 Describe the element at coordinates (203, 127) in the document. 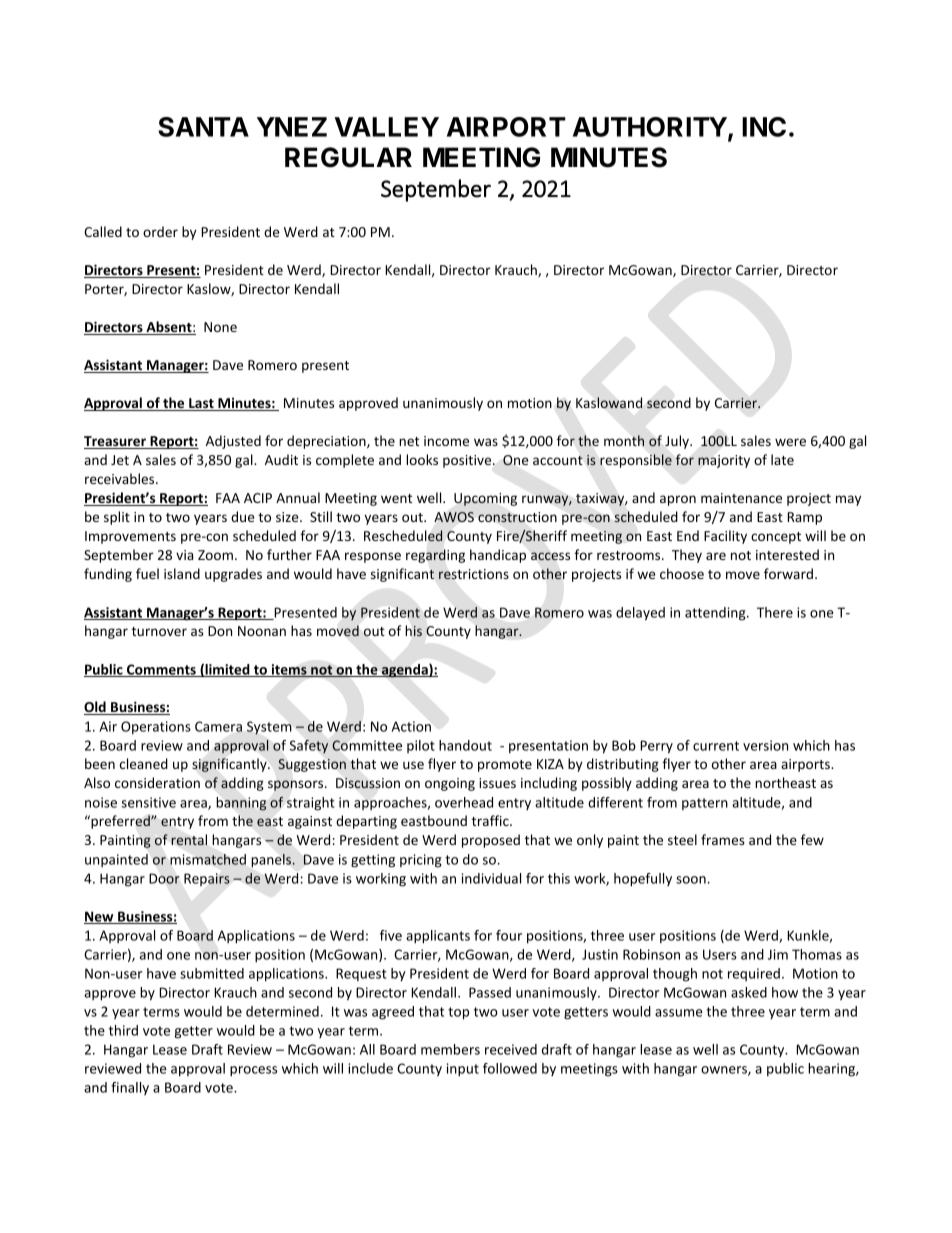

I see `SANTA` at that location.
